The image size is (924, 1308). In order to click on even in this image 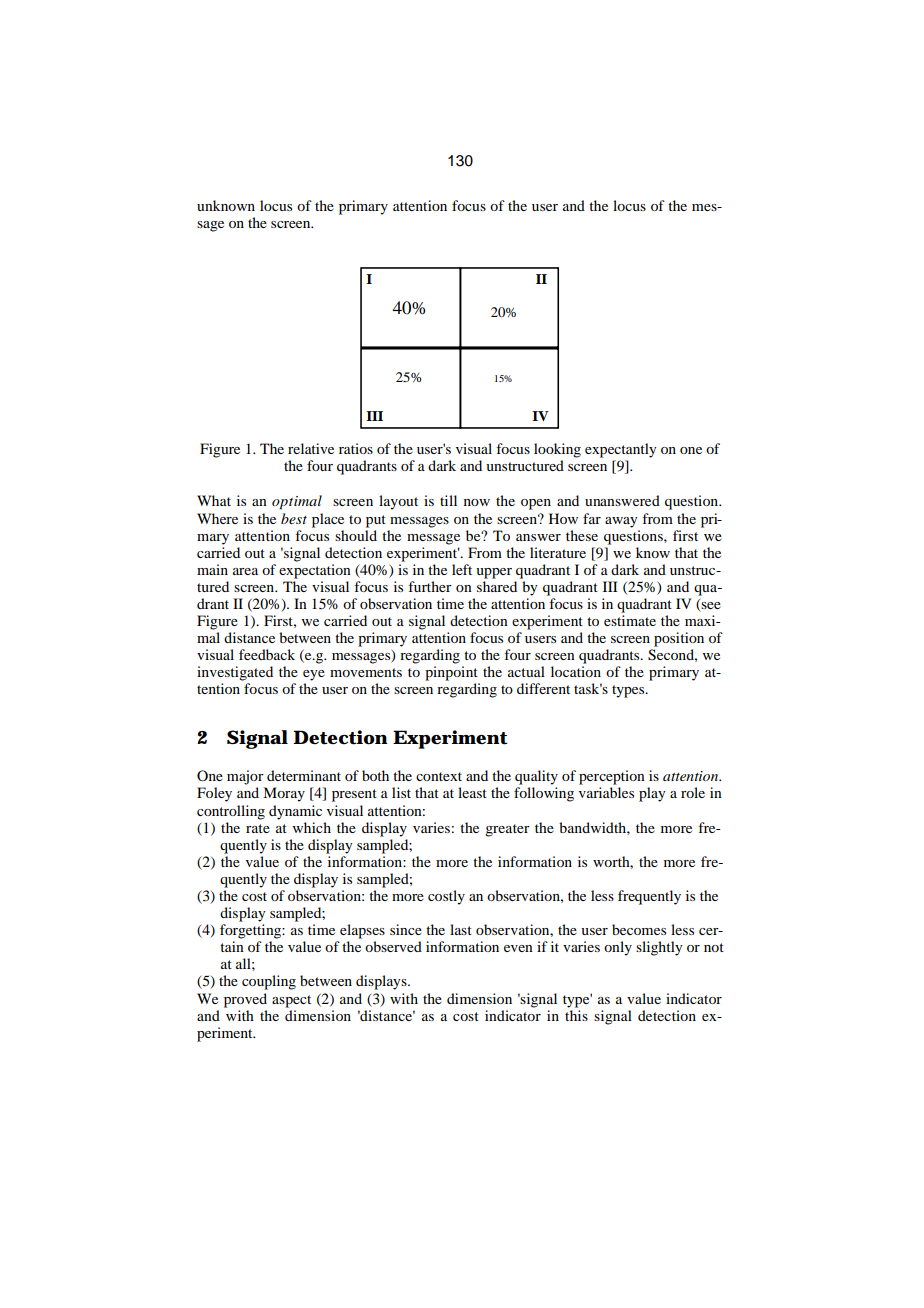, I will do `click(518, 948)`.
